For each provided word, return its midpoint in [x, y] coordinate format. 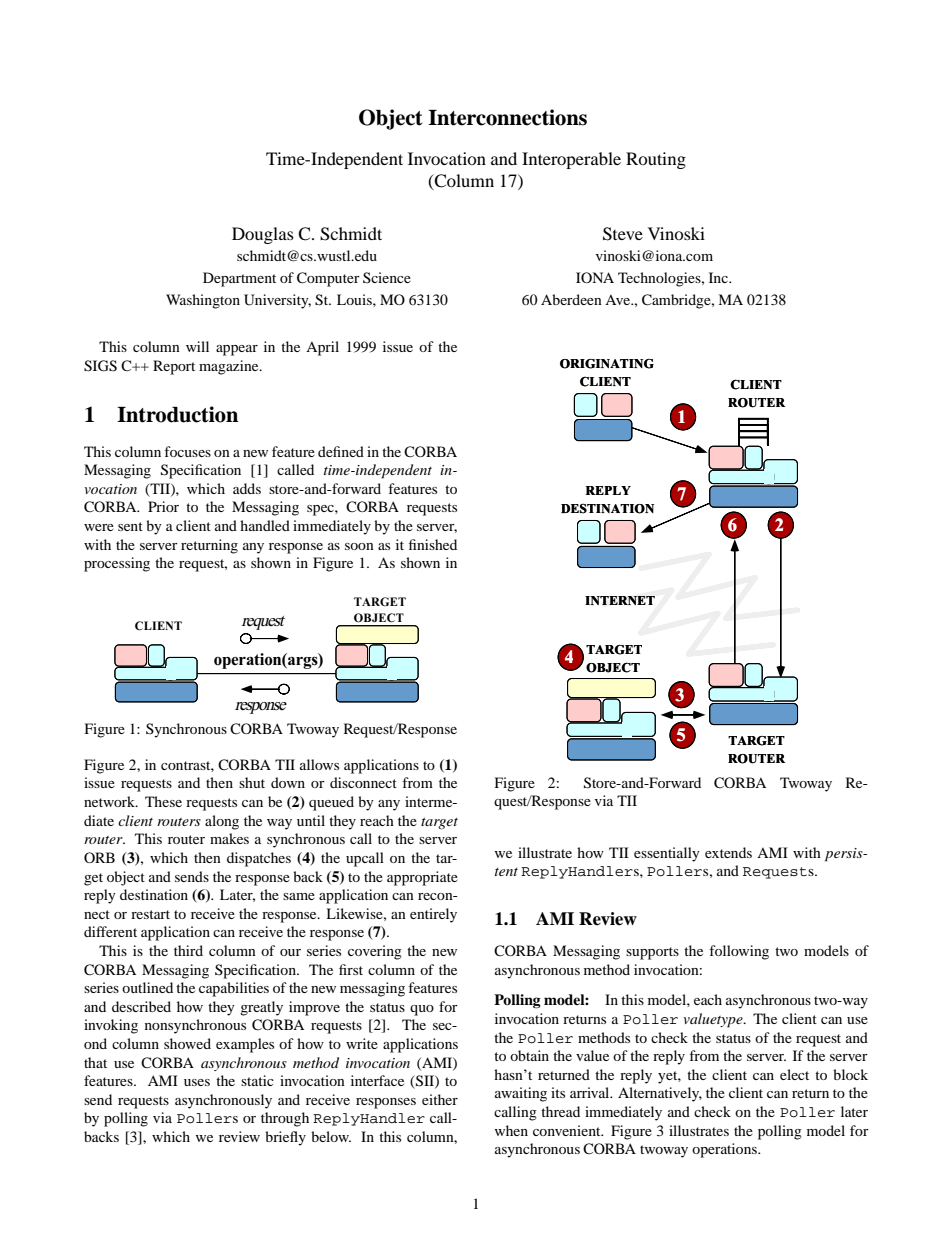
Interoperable [571, 160]
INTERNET [620, 600]
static [257, 1080]
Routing [656, 160]
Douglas [263, 235]
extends [728, 852]
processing [117, 564]
